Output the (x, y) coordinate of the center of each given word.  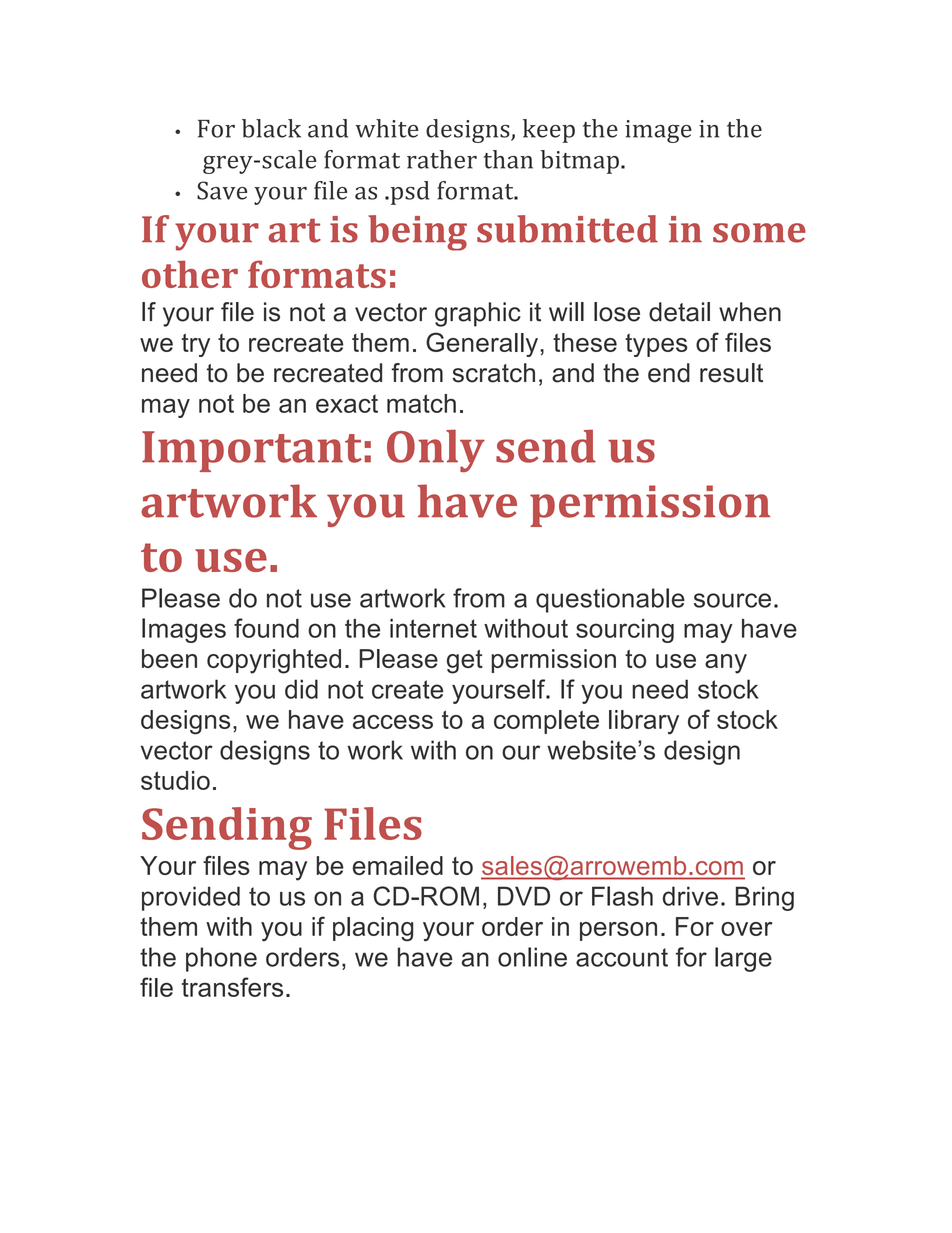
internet (433, 628)
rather (442, 159)
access (393, 722)
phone (221, 959)
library (644, 722)
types (656, 345)
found (266, 628)
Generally (483, 344)
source (732, 600)
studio (175, 780)
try (196, 345)
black (271, 128)
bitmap (580, 162)
